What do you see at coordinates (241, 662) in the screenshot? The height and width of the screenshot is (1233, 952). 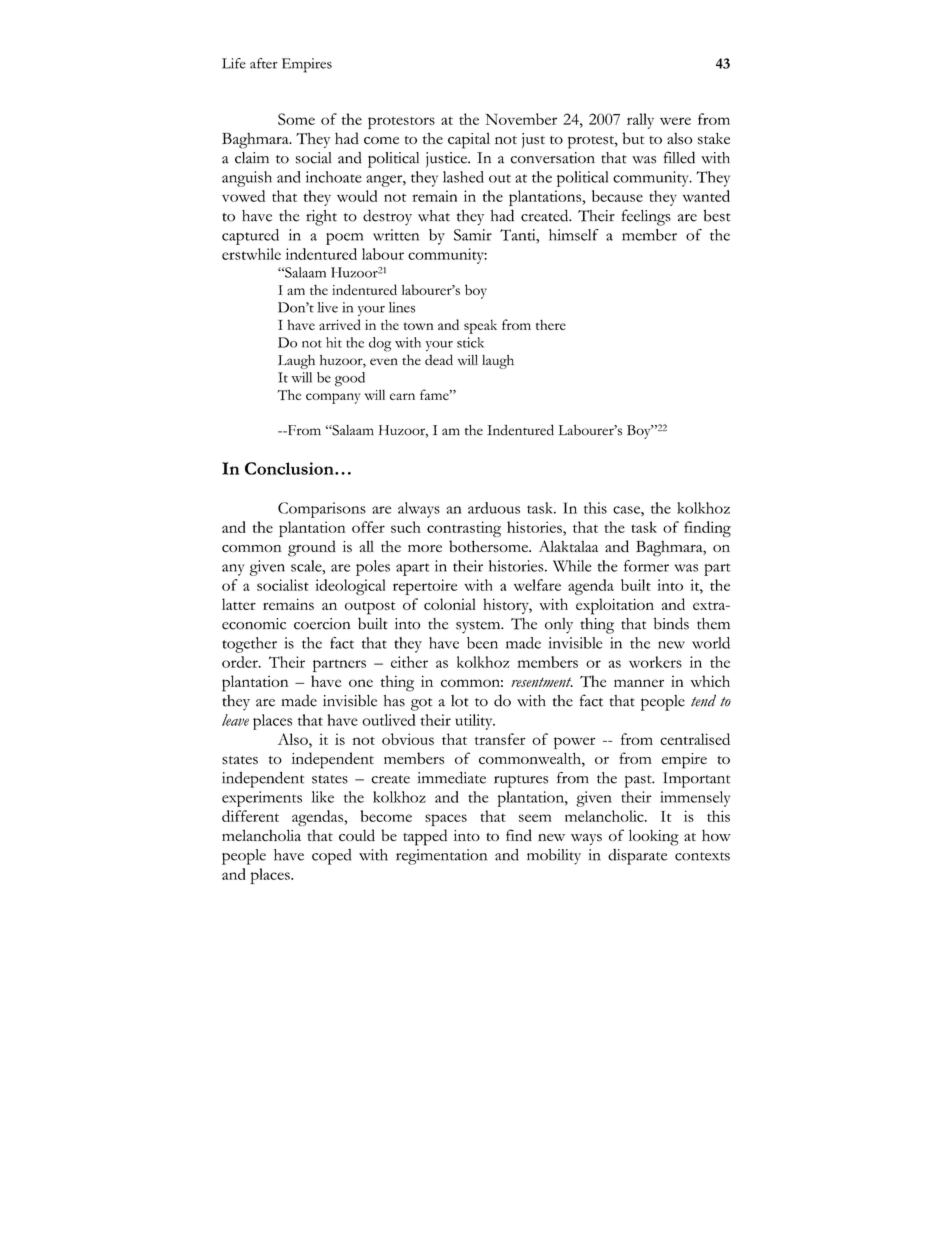 I see `order` at bounding box center [241, 662].
